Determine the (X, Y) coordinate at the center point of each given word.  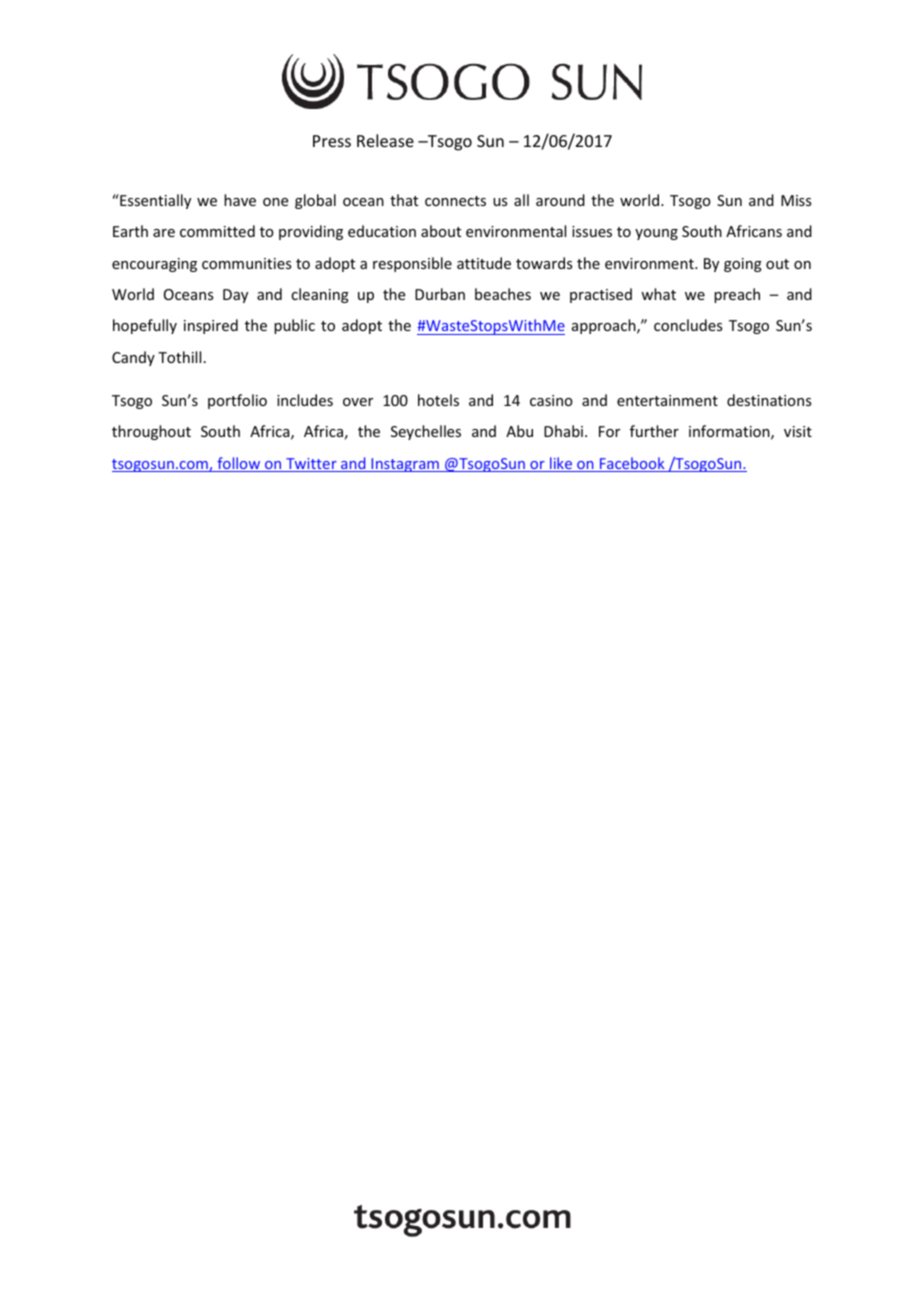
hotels (438, 400)
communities (246, 263)
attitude (484, 263)
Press (332, 141)
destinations (769, 400)
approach (605, 326)
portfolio (237, 401)
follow (239, 464)
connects (455, 201)
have (240, 200)
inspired (211, 326)
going (743, 265)
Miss (796, 200)
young (656, 234)
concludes (688, 325)
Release (385, 140)
